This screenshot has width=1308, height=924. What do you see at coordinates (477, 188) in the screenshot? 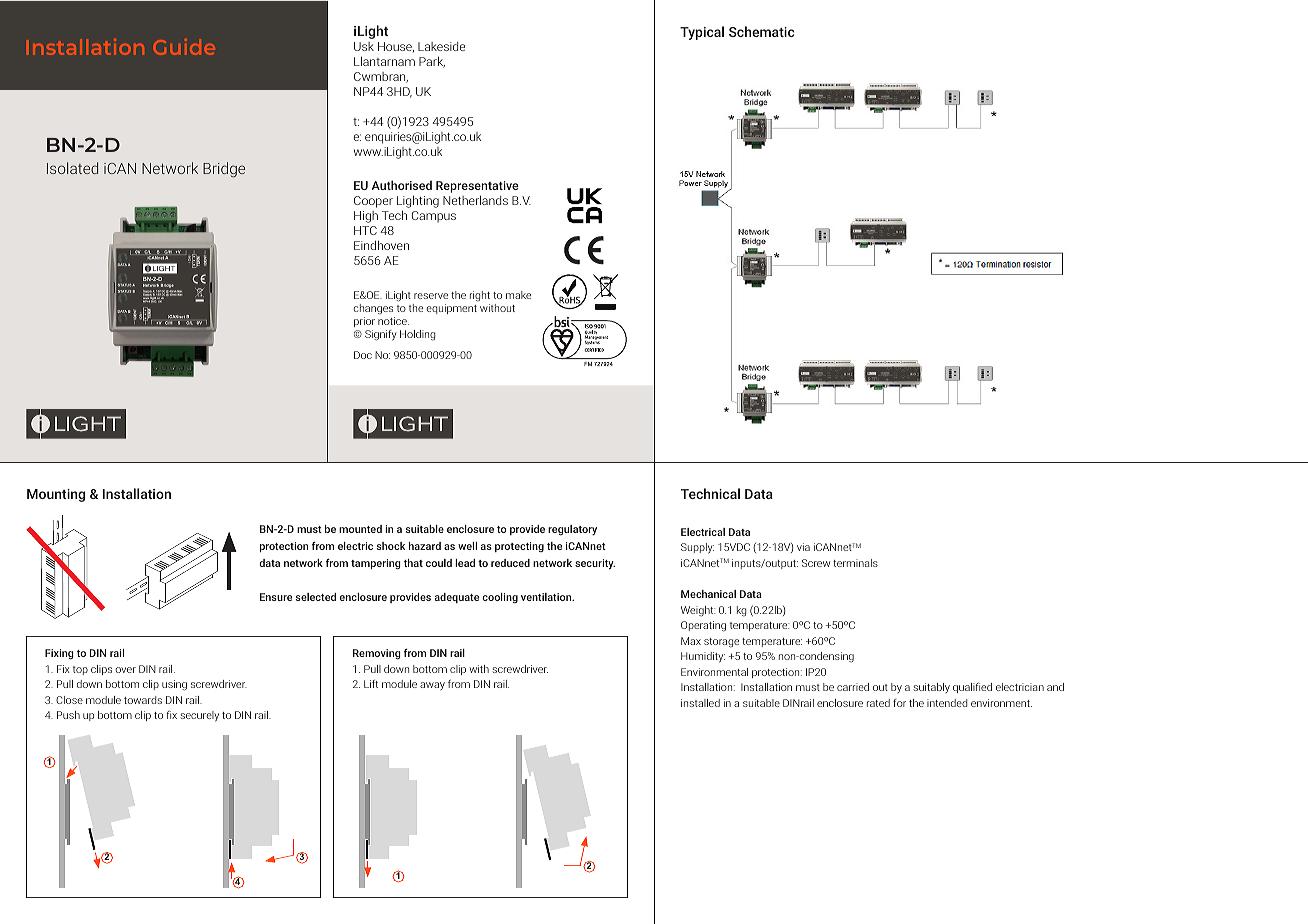
I see `Representative` at bounding box center [477, 188].
